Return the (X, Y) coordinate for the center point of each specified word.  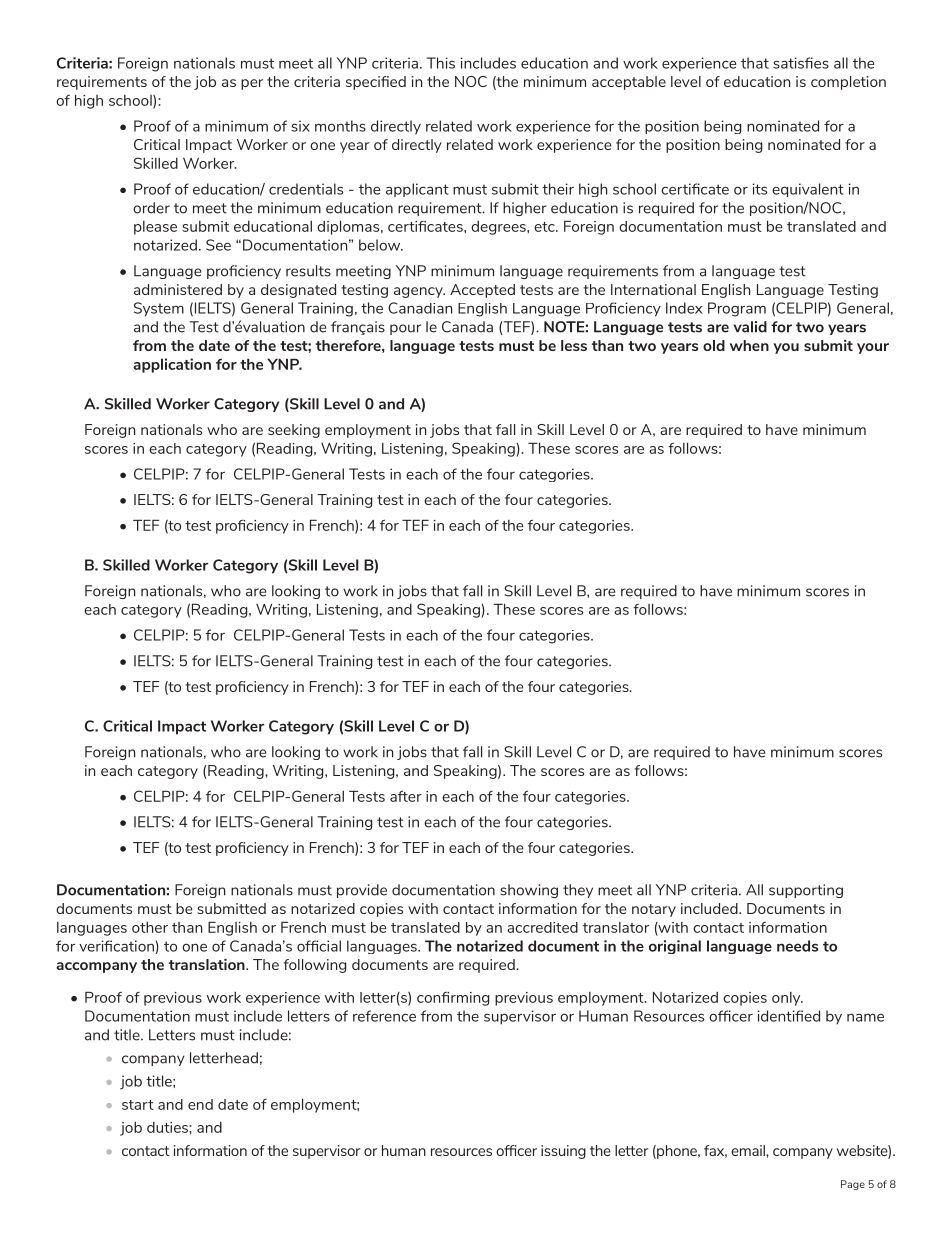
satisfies (801, 63)
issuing (563, 1152)
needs (797, 946)
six (300, 126)
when (749, 345)
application (172, 365)
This (441, 63)
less (574, 345)
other (150, 927)
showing (529, 891)
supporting (806, 891)
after (406, 796)
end (200, 1104)
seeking (294, 431)
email (749, 1150)
